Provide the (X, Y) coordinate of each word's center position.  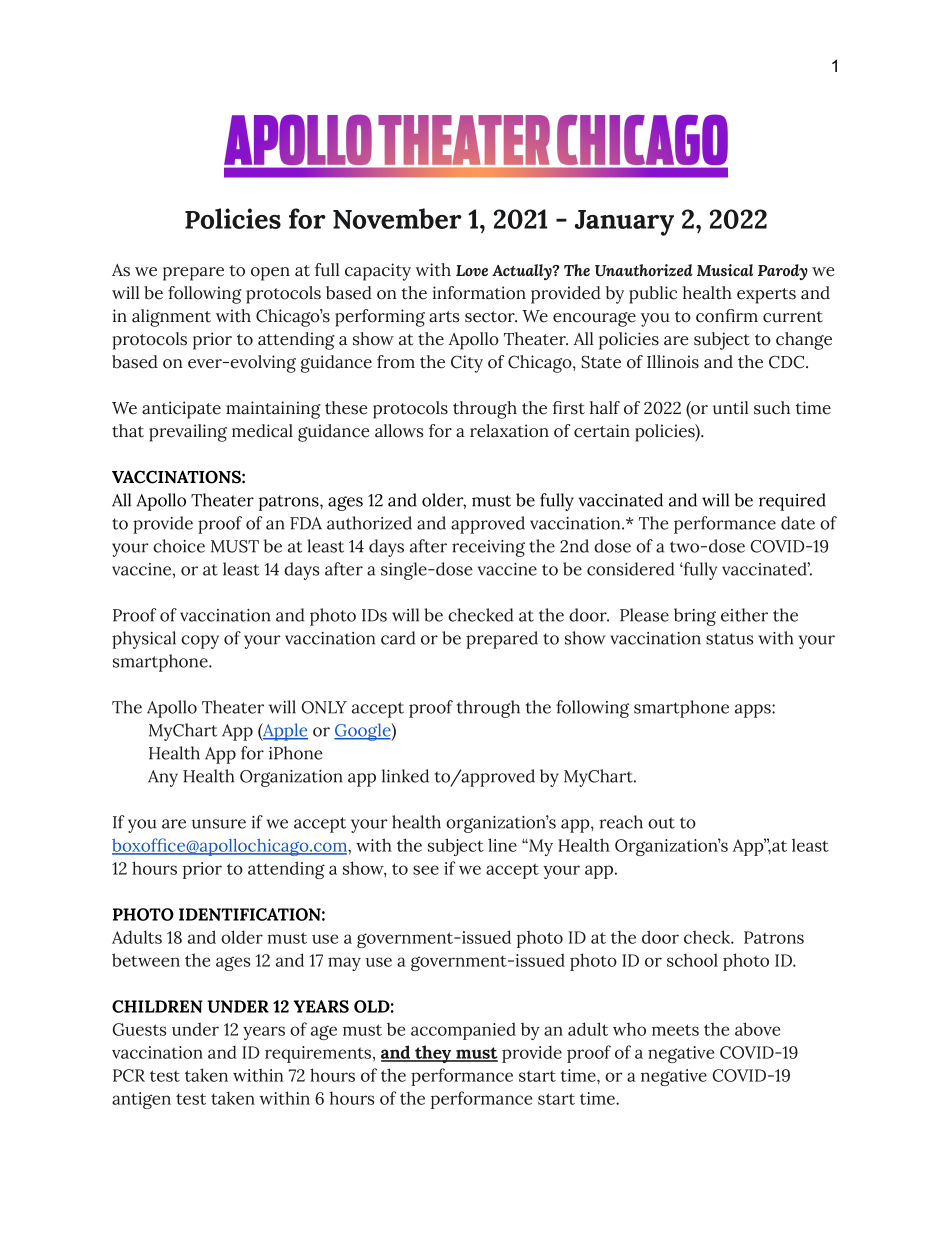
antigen (141, 1100)
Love (472, 270)
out (661, 823)
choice (179, 546)
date (798, 523)
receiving (488, 548)
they (433, 1054)
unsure (218, 824)
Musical (725, 270)
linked (405, 776)
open (270, 274)
